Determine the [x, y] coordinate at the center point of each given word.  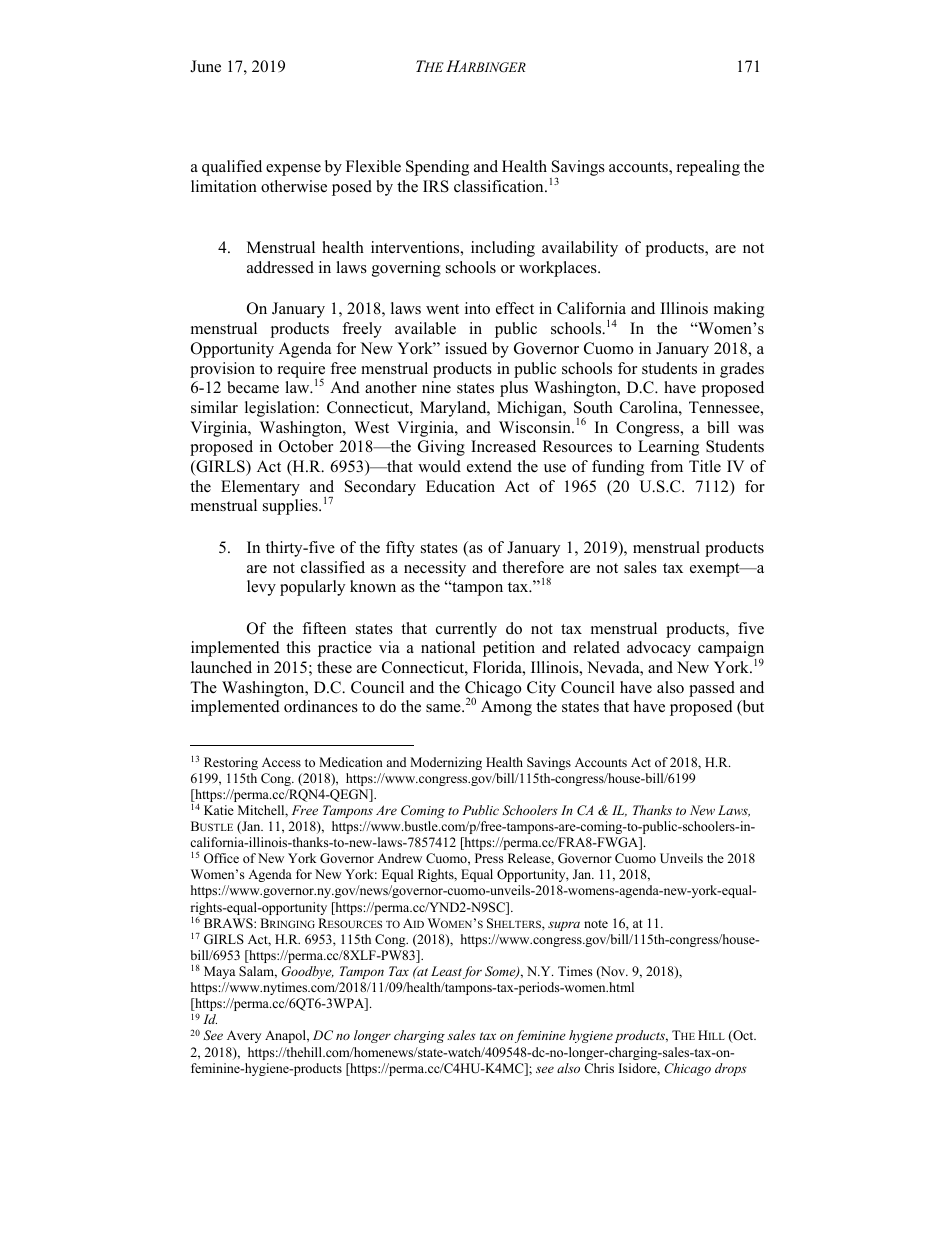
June [205, 66]
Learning [668, 448]
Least [446, 971]
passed [712, 689]
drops [731, 1069]
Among [506, 708]
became [253, 387]
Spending [437, 168]
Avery [244, 1036]
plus [514, 389]
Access [281, 762]
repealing [708, 168]
